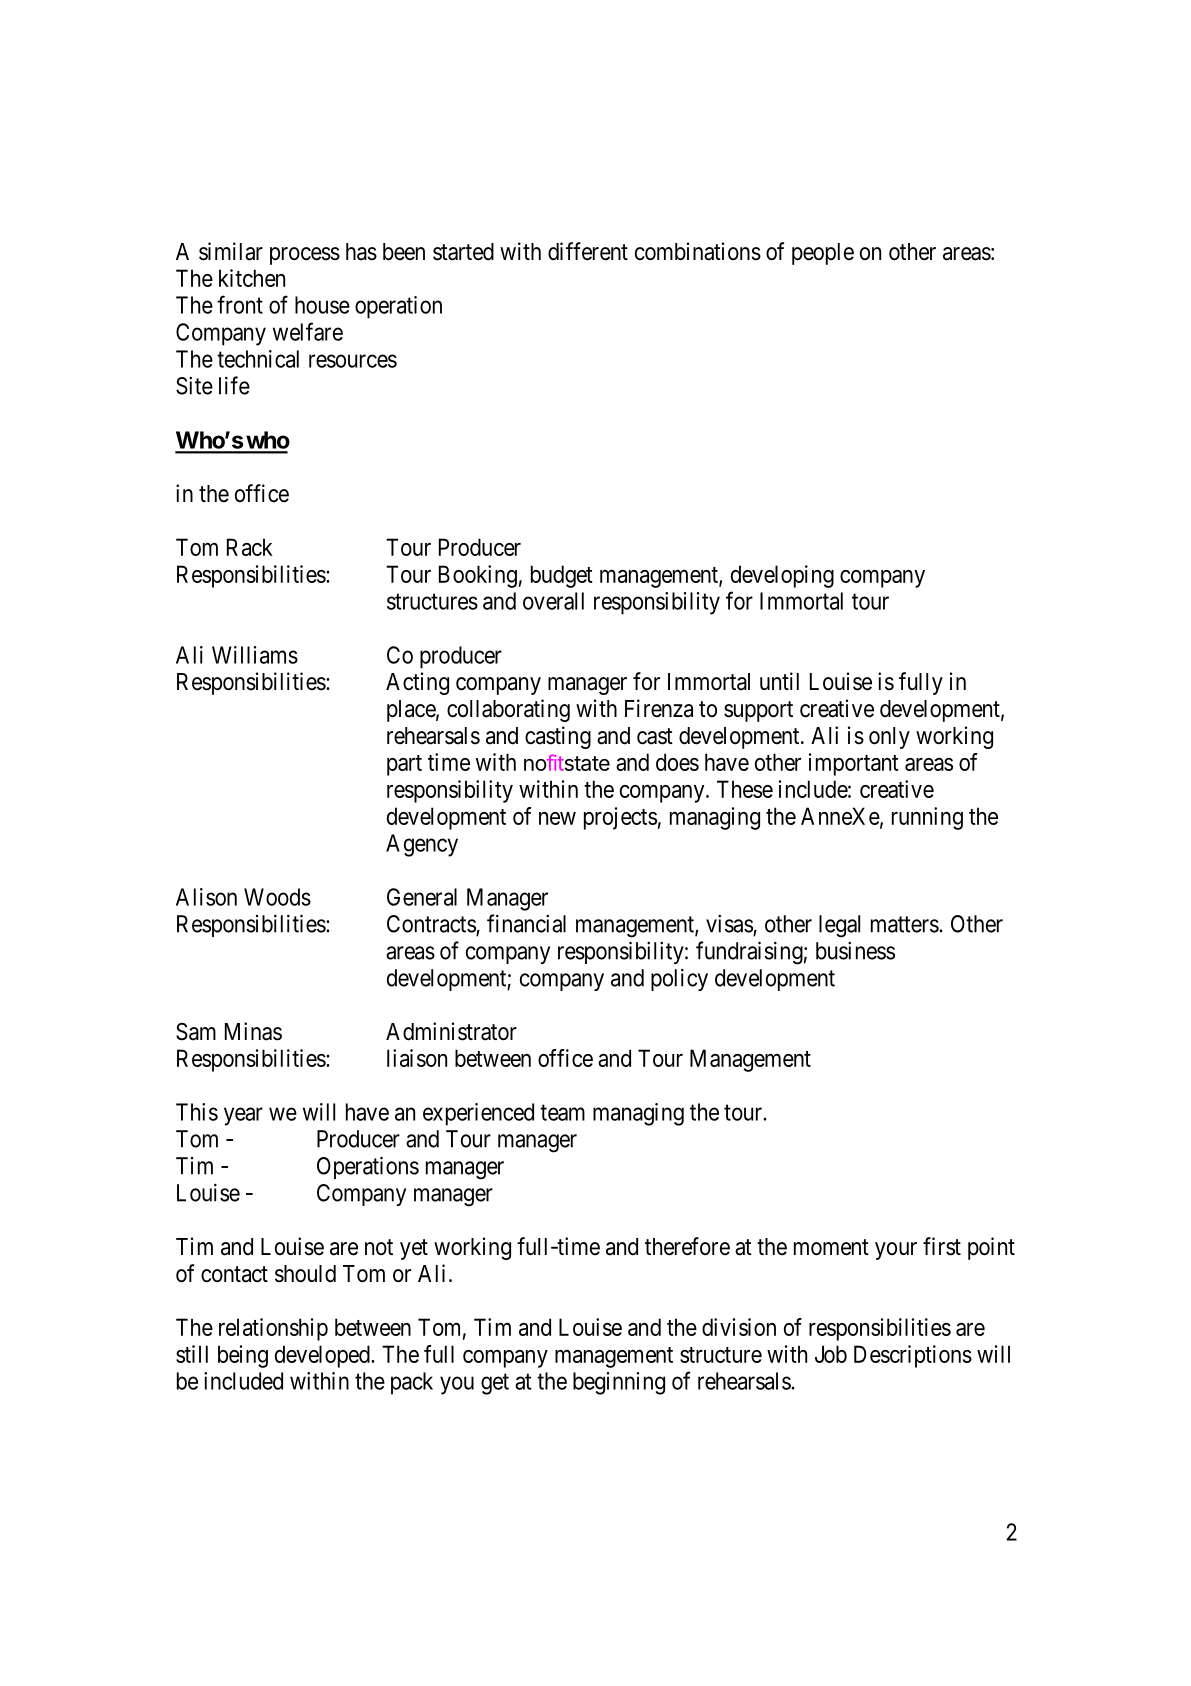 This page has height=1686, width=1191. I want to click on kitchen, so click(252, 278).
